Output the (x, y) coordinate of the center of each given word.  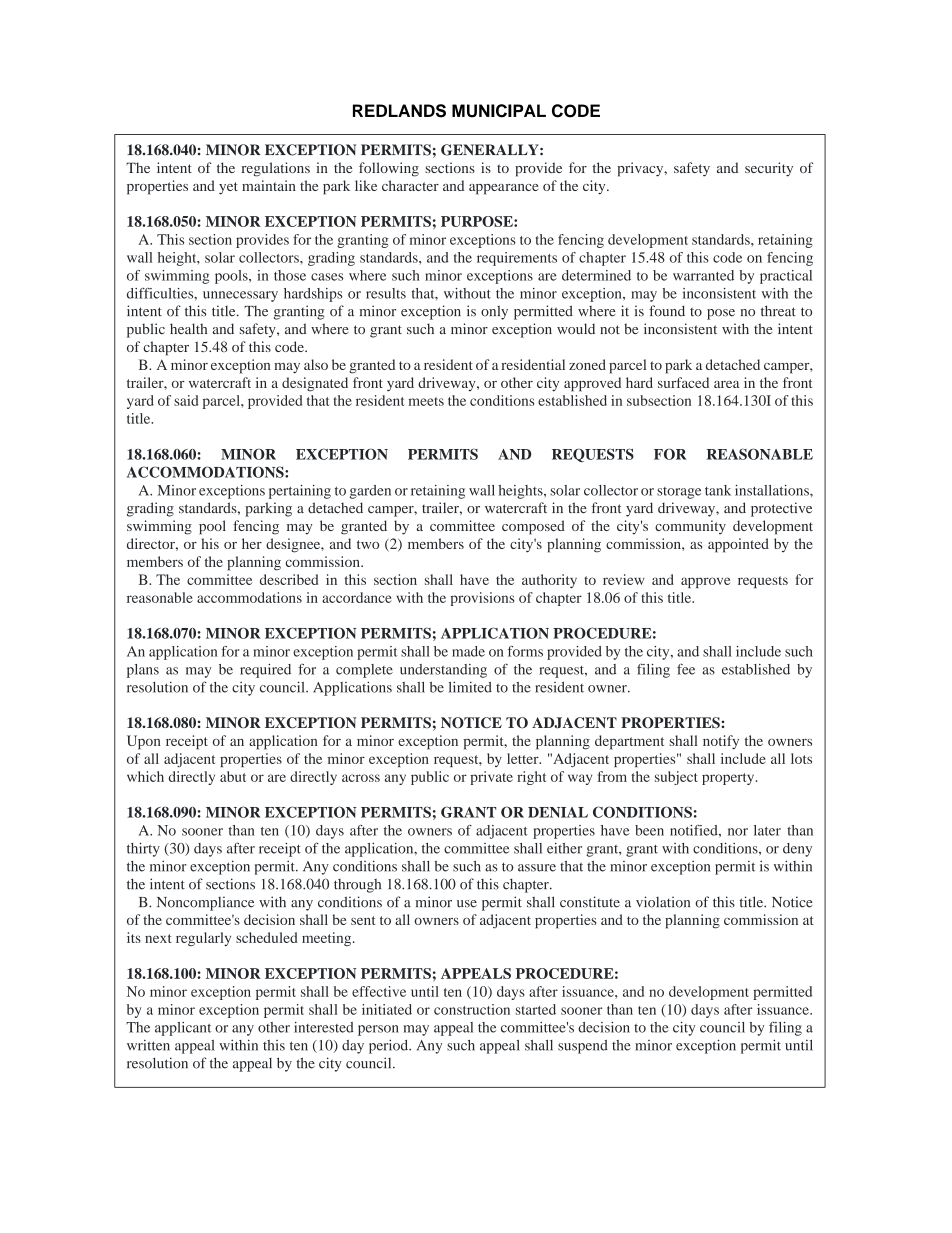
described (289, 579)
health (188, 328)
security (769, 169)
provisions (482, 599)
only (494, 312)
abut (233, 776)
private (491, 778)
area (727, 384)
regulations (276, 169)
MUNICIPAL (499, 111)
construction (472, 1009)
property (729, 779)
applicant (183, 1029)
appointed (738, 545)
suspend (583, 1047)
